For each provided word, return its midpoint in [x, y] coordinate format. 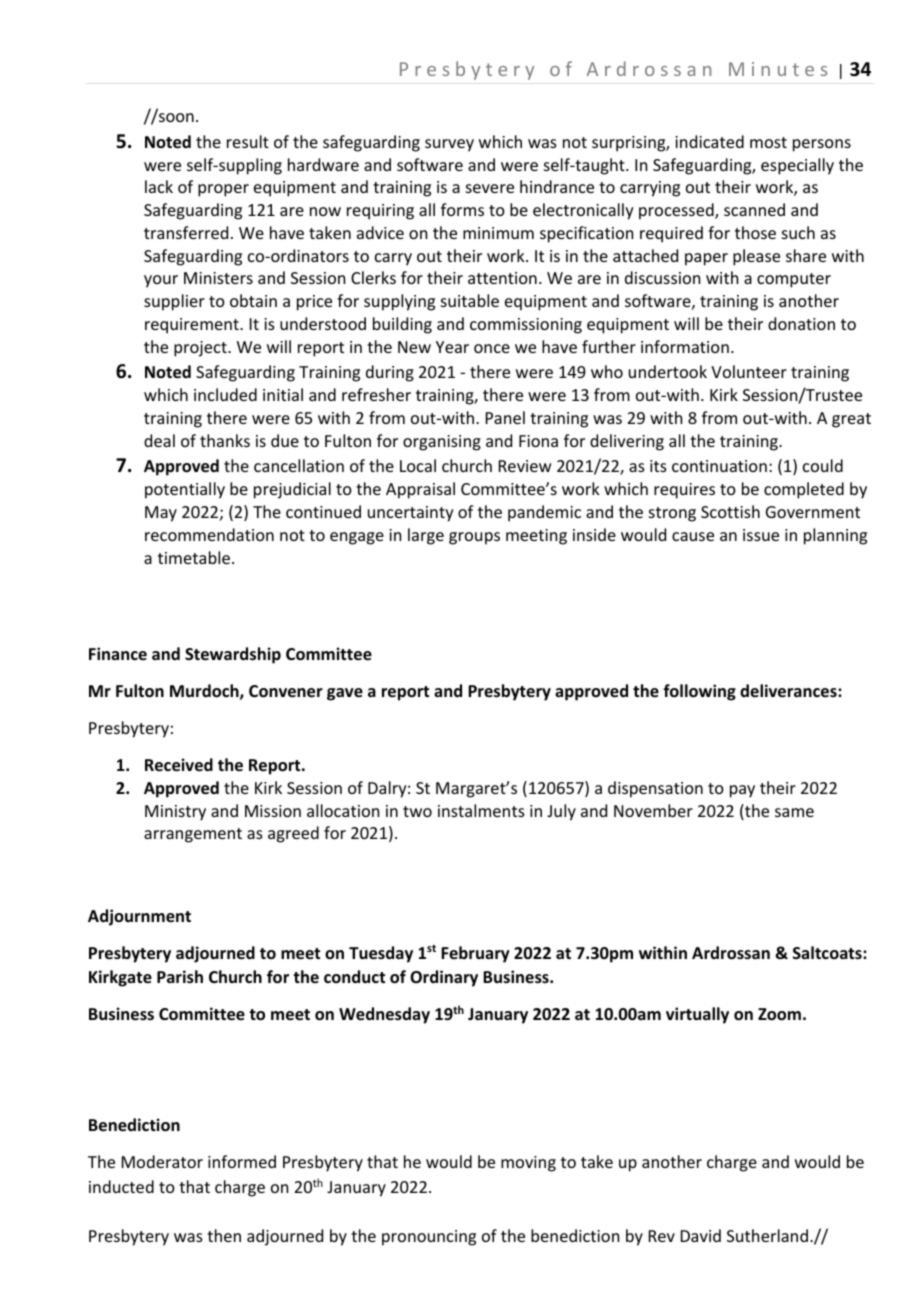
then [224, 1235]
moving [528, 1164]
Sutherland [767, 1235]
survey [449, 145]
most [768, 142]
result [248, 141]
